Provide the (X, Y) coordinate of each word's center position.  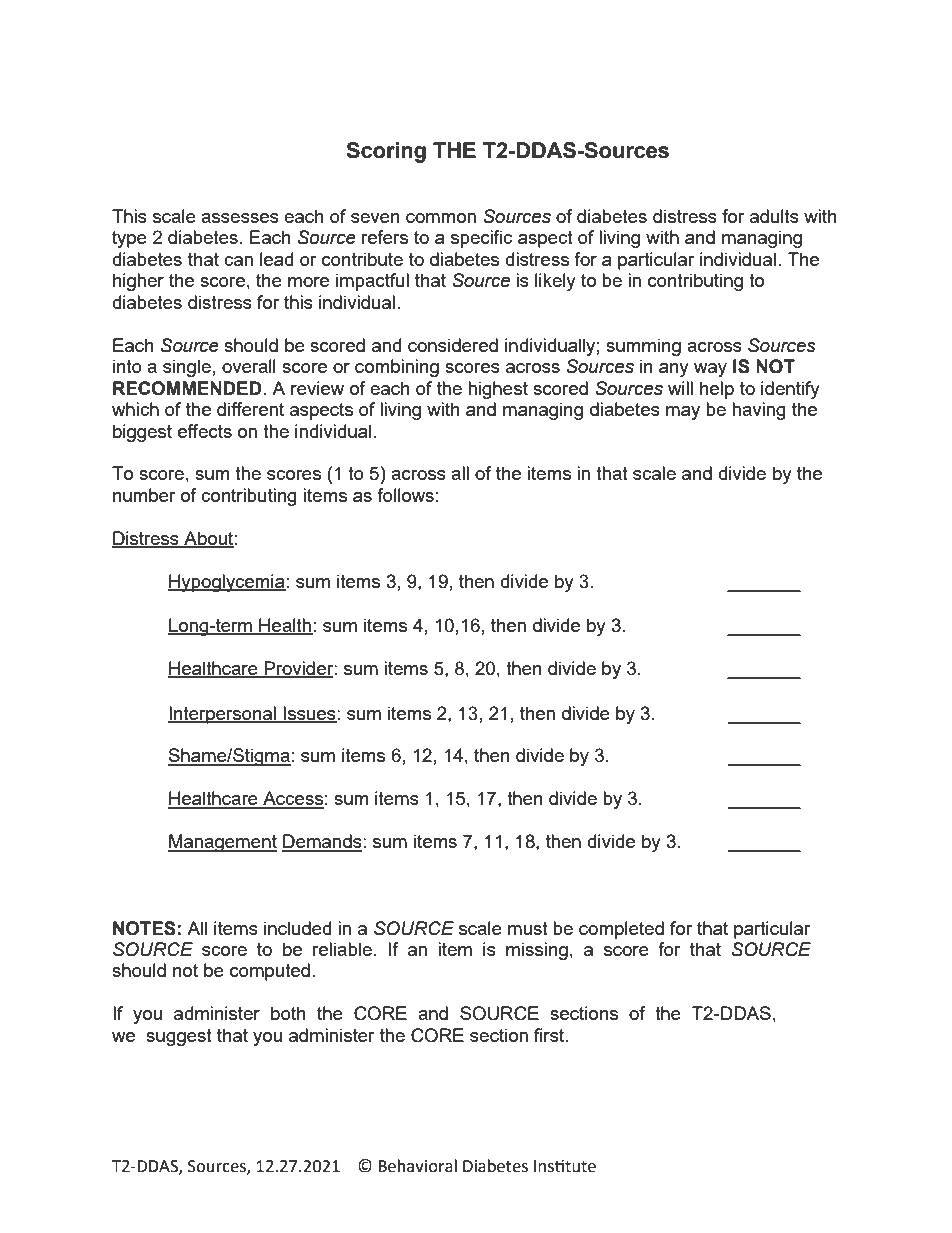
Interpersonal (223, 715)
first (550, 1035)
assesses (240, 218)
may (683, 413)
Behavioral (417, 1166)
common (441, 218)
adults (774, 216)
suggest (179, 1037)
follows (405, 495)
